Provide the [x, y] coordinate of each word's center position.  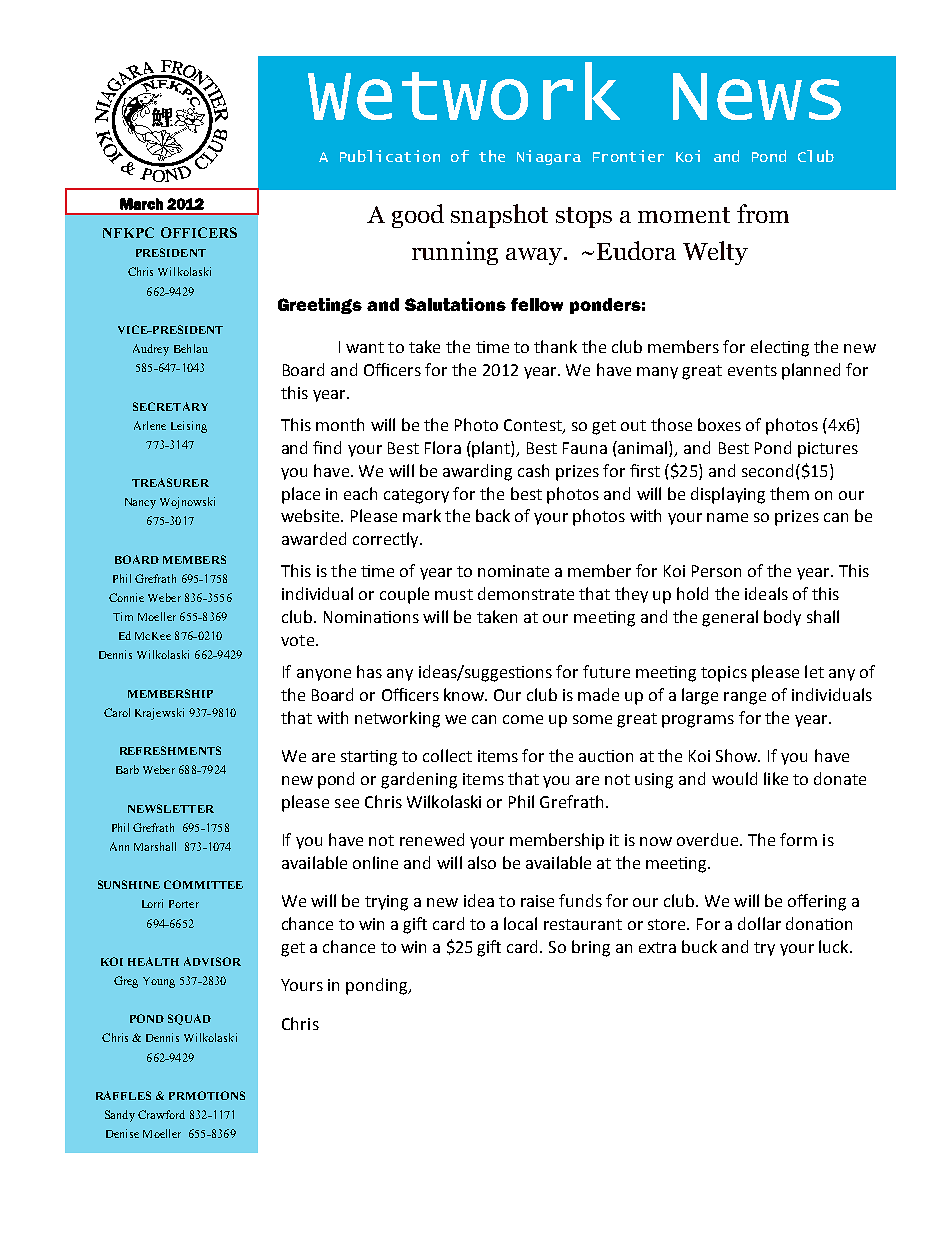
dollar [759, 923]
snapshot [499, 216]
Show [738, 755]
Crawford [161, 1114]
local [520, 923]
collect [447, 755]
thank [555, 346]
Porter [184, 904]
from [763, 213]
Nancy [140, 503]
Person [716, 571]
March [141, 204]
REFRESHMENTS [170, 750]
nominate [513, 571]
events [752, 370]
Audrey [151, 350]
